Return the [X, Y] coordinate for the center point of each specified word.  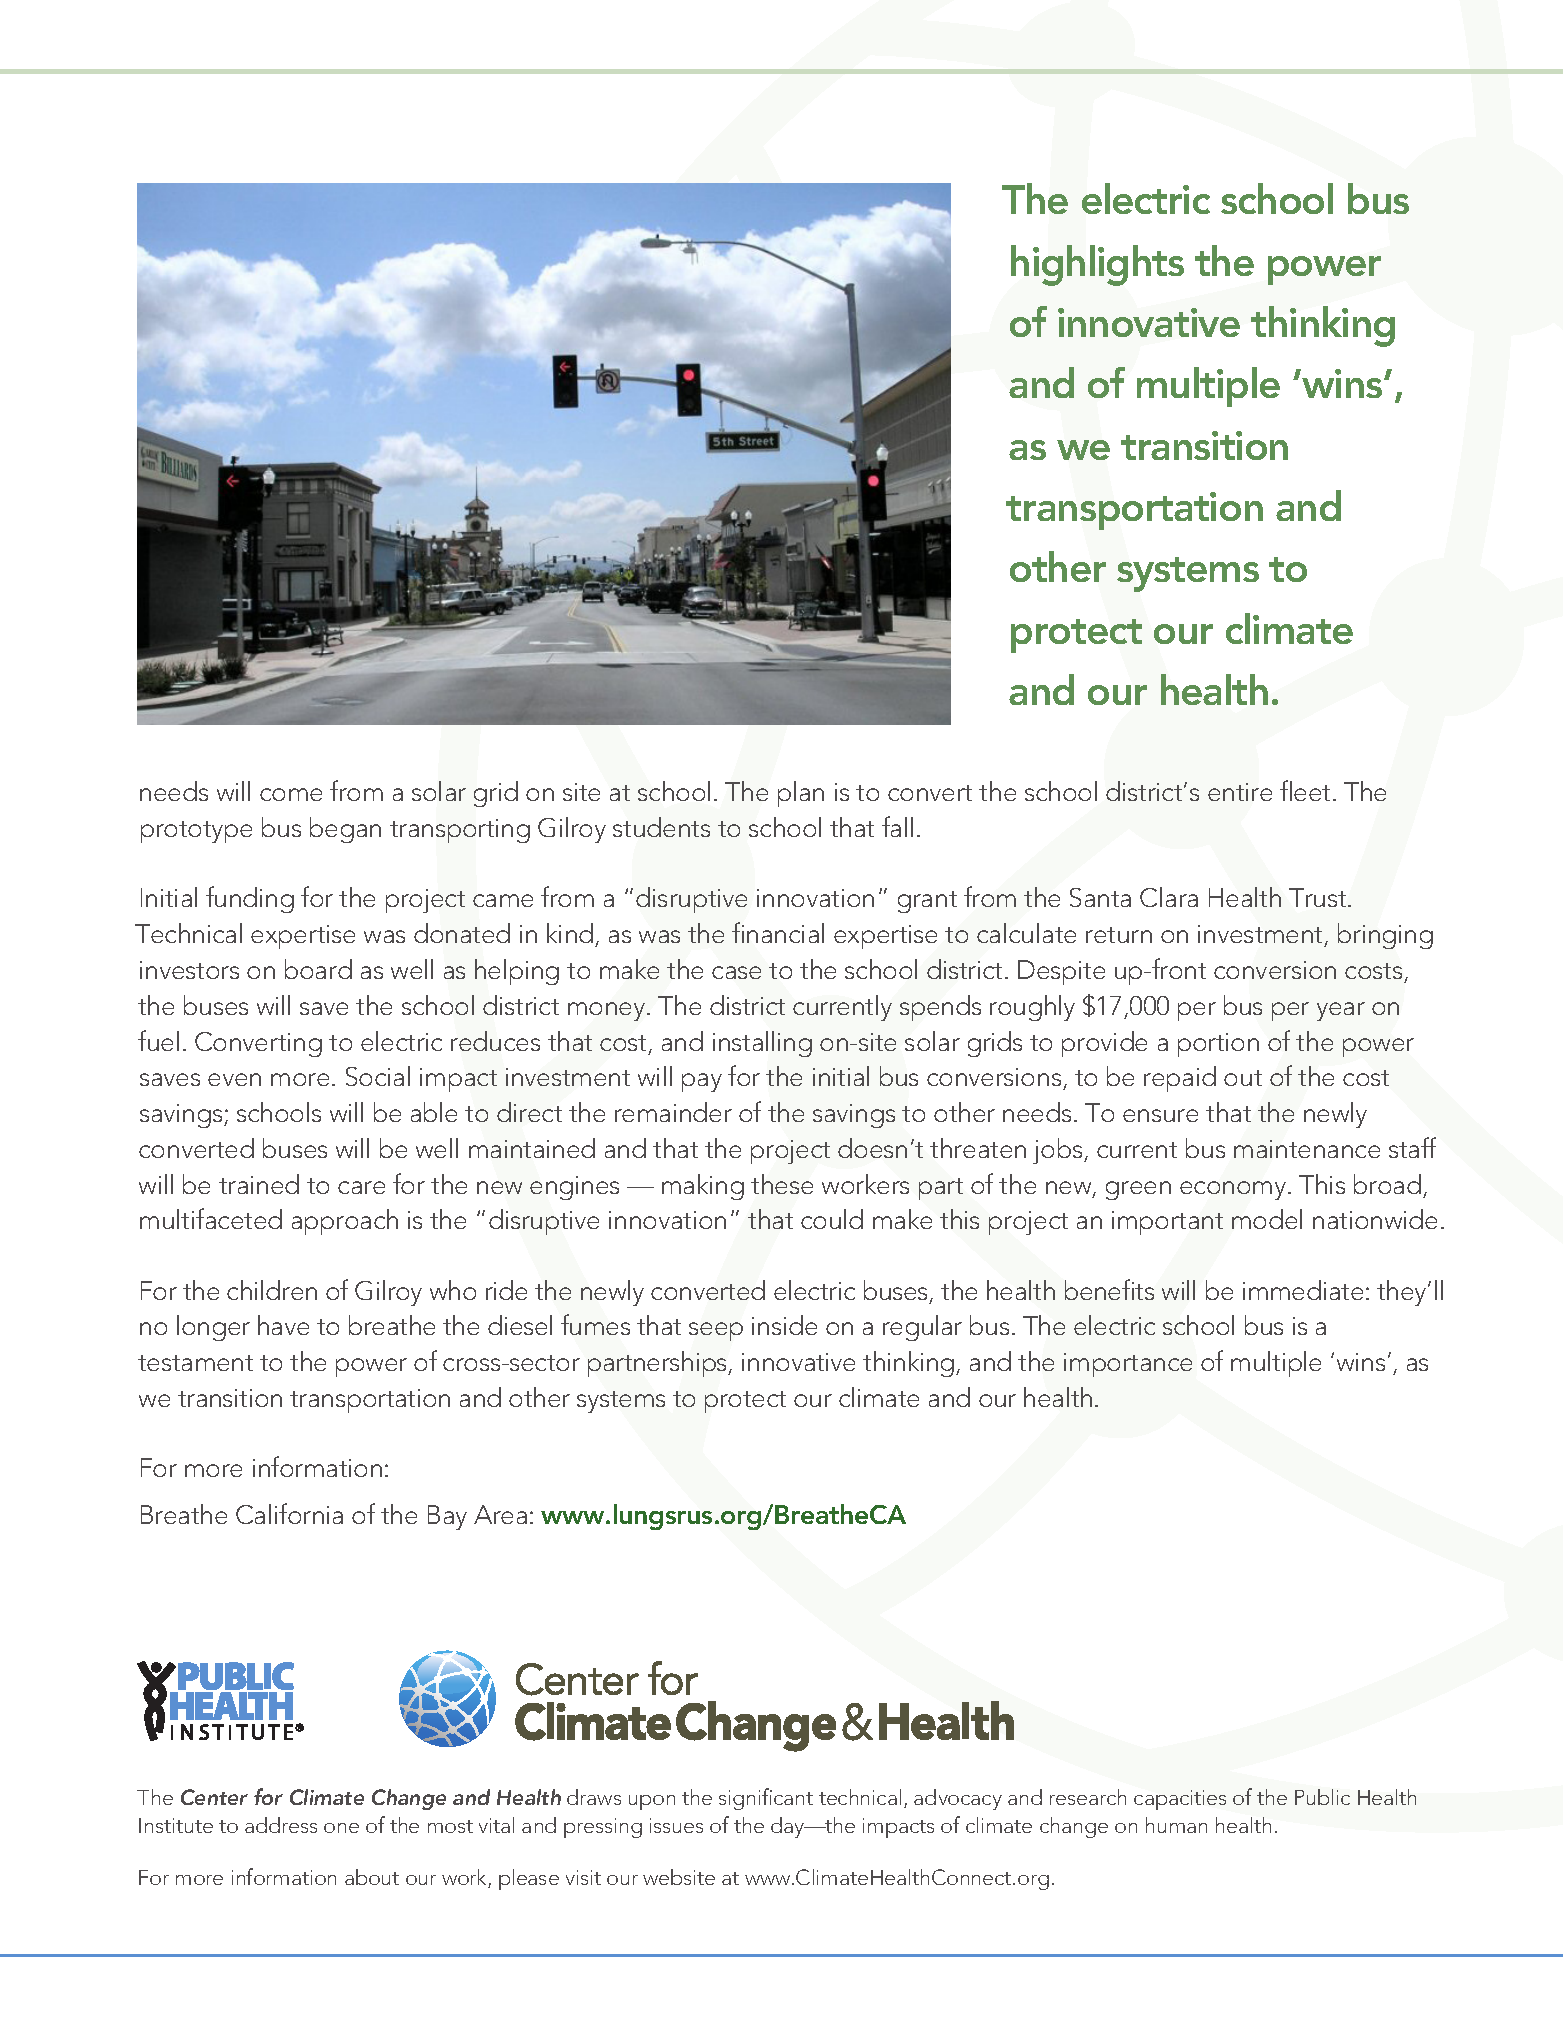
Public [1322, 1797]
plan [801, 794]
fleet [1307, 790]
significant [766, 1799]
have [283, 1325]
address [281, 1825]
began [345, 830]
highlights [1097, 265]
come [291, 794]
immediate [1303, 1290]
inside [784, 1325]
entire [1240, 792]
